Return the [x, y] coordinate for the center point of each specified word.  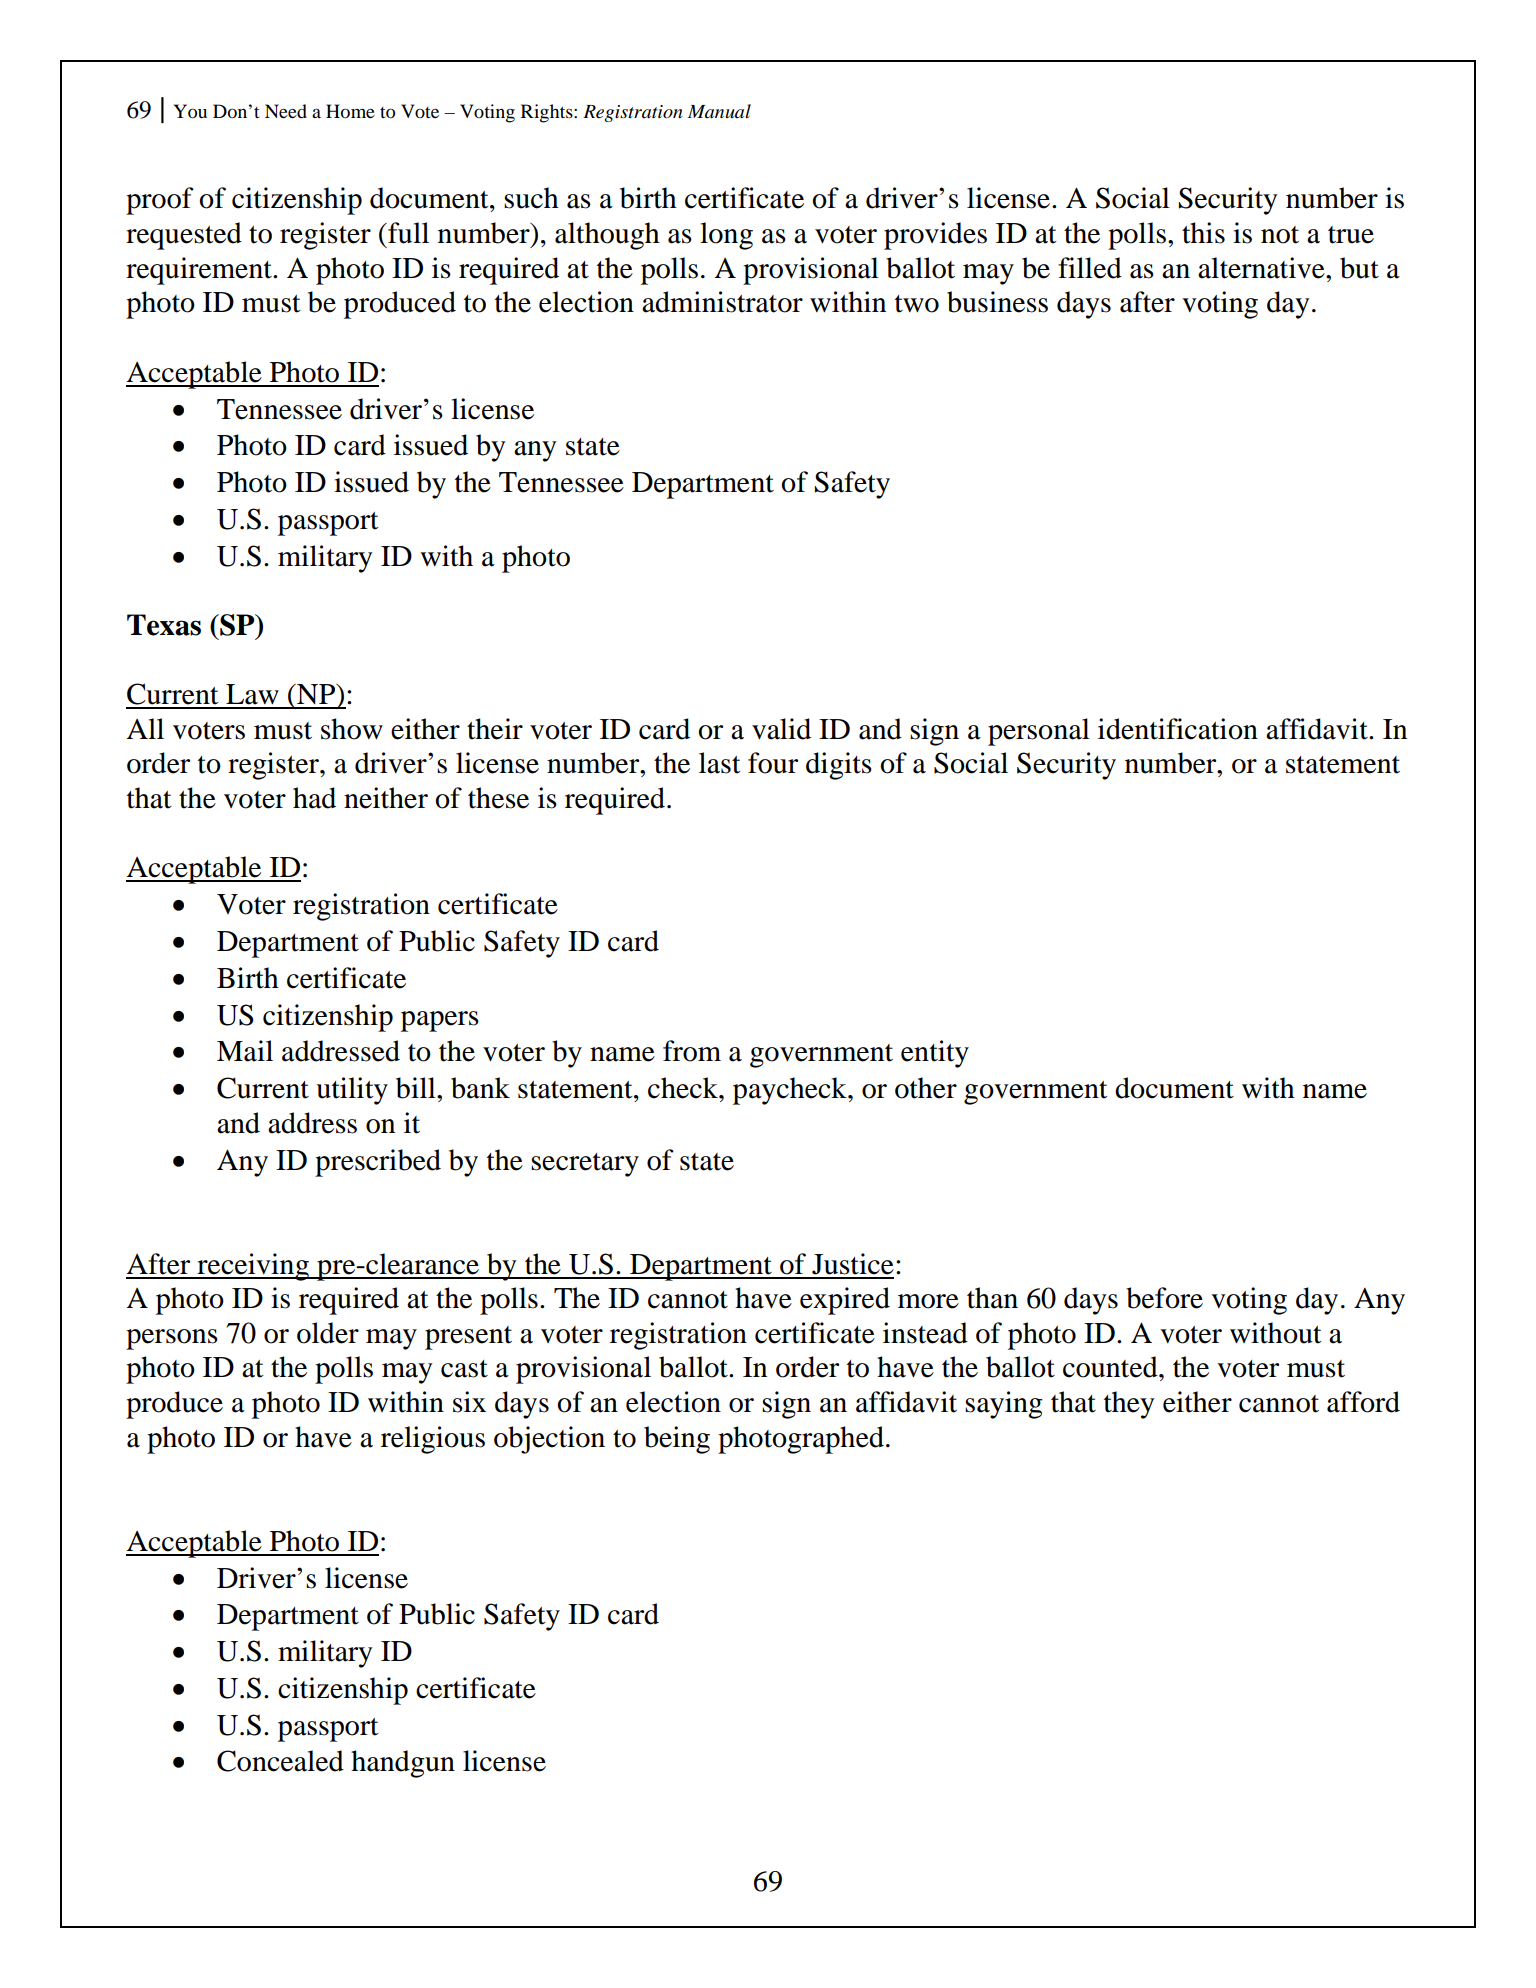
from [692, 1051]
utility [352, 1091]
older [328, 1333]
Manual [719, 111]
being [677, 1440]
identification [1178, 729]
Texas [164, 625]
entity [935, 1054]
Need [286, 111]
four [773, 763]
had [314, 798]
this [1203, 233]
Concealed [280, 1761]
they [1129, 1405]
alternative [1262, 268]
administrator [722, 302]
